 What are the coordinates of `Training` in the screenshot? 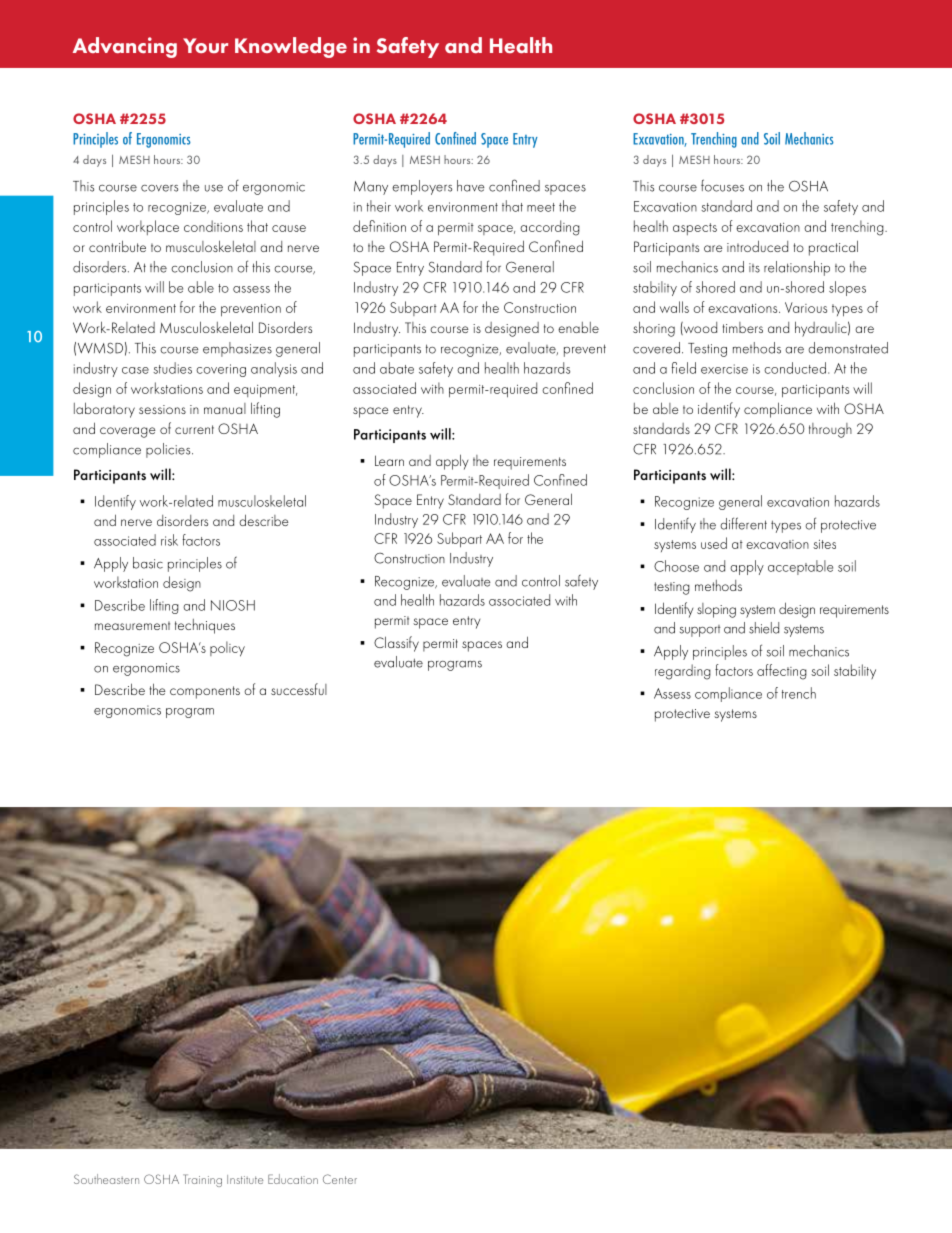 It's located at (202, 1180).
